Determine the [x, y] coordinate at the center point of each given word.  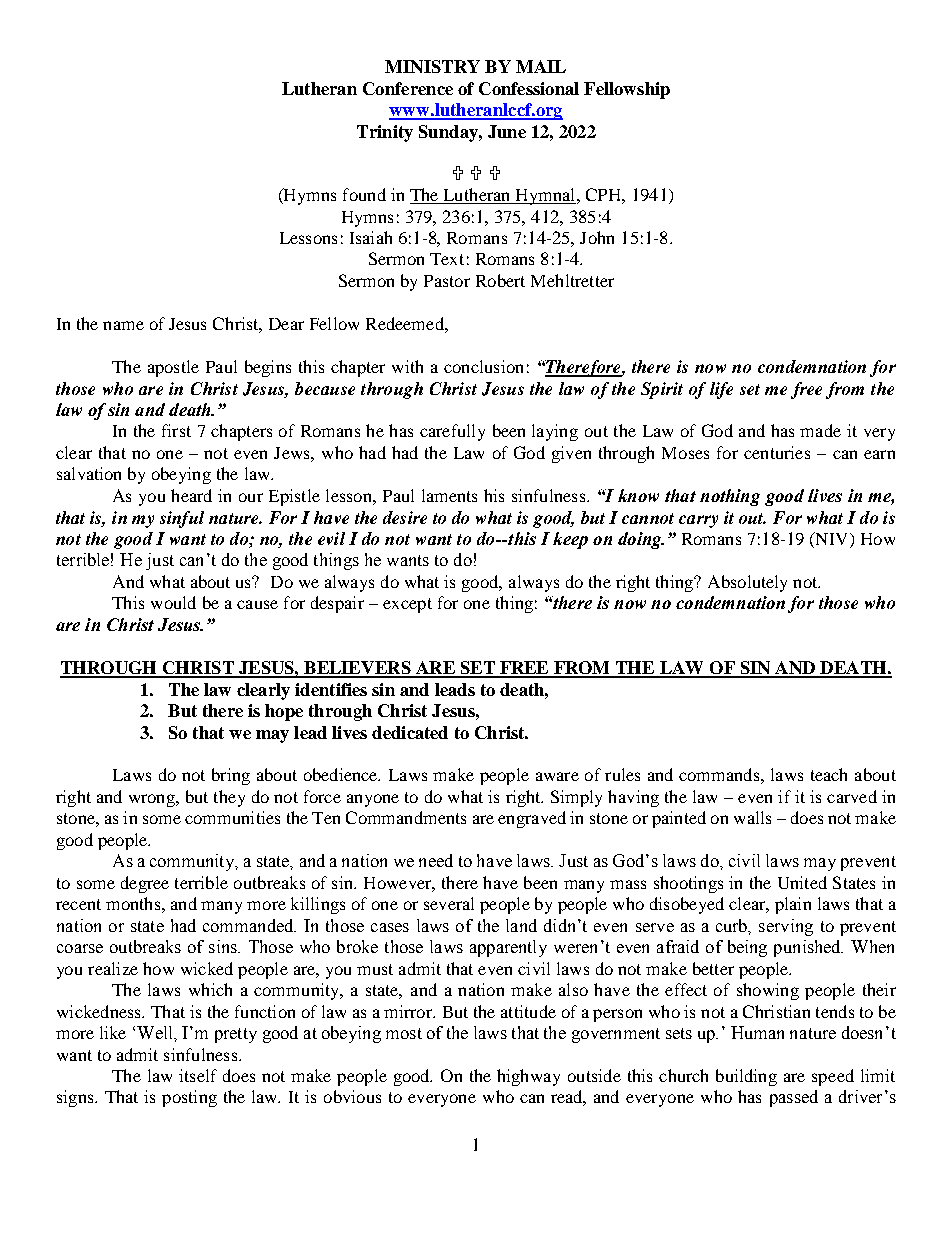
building [746, 1077]
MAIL [541, 66]
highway [528, 1077]
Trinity [385, 133]
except [407, 605]
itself [198, 1075]
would [173, 602]
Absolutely [747, 583]
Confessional [529, 88]
